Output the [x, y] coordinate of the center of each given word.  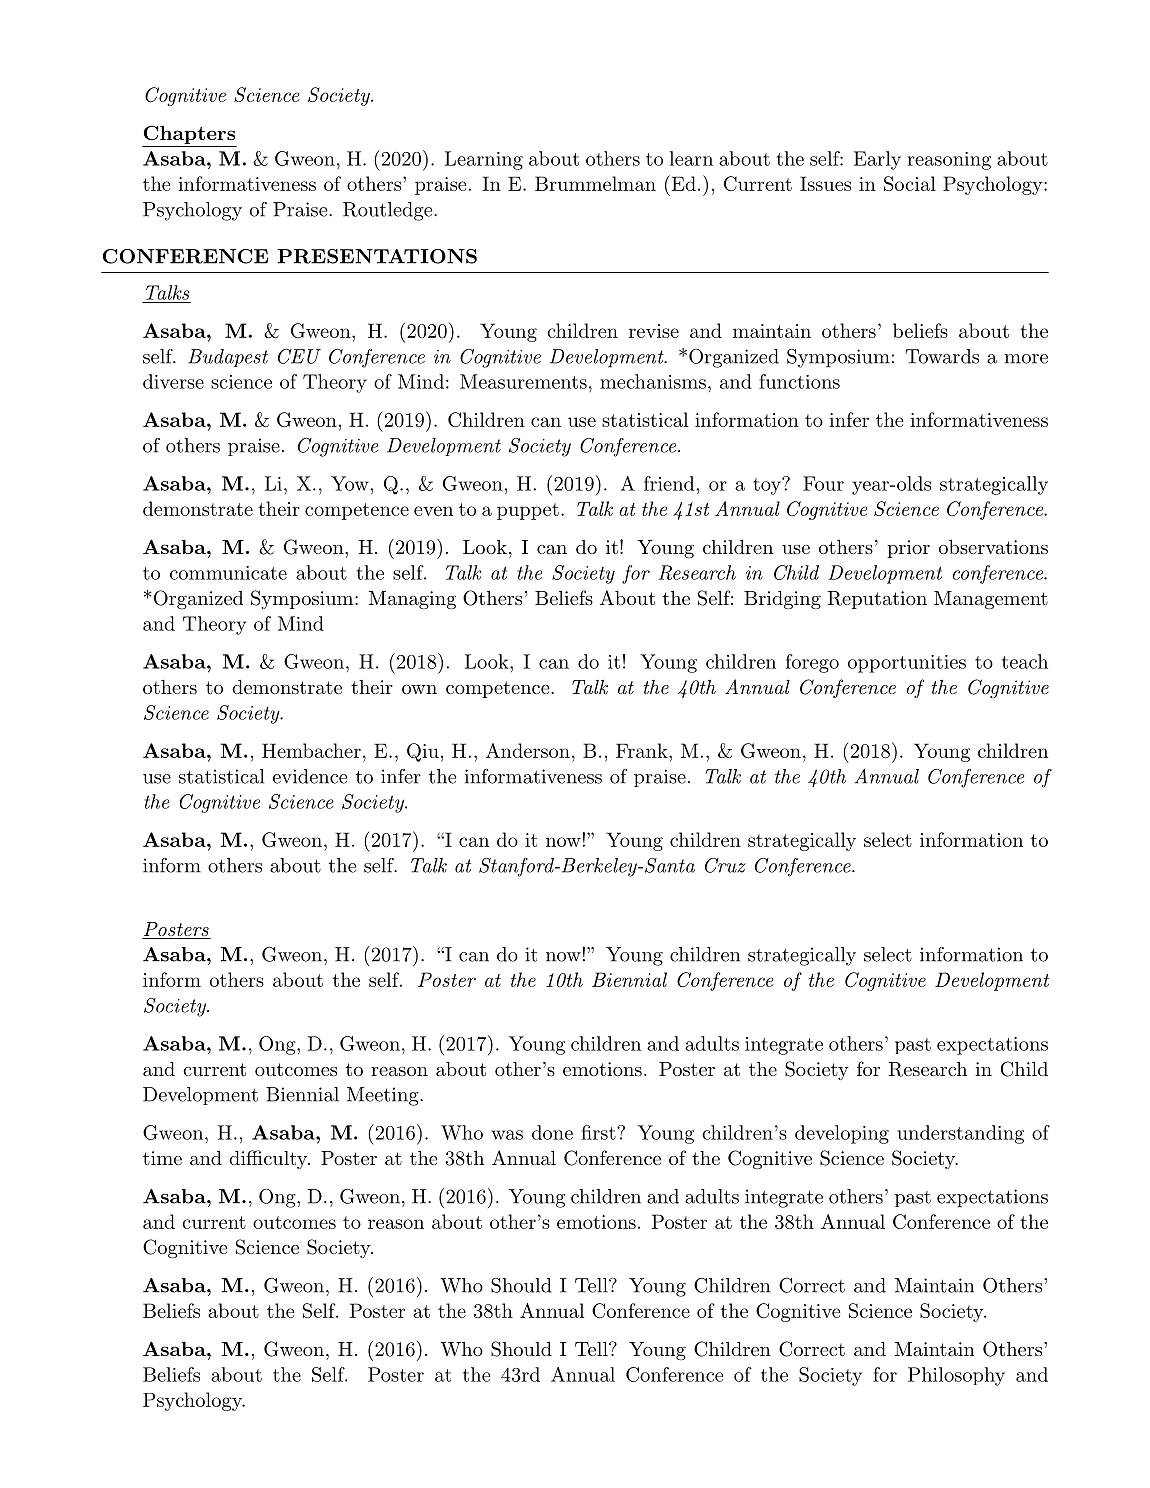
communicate [228, 573]
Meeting [384, 1096]
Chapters [190, 134]
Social [910, 183]
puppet [528, 511]
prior [908, 549]
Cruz [725, 865]
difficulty [269, 1159]
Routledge [387, 211]
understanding [960, 1134]
